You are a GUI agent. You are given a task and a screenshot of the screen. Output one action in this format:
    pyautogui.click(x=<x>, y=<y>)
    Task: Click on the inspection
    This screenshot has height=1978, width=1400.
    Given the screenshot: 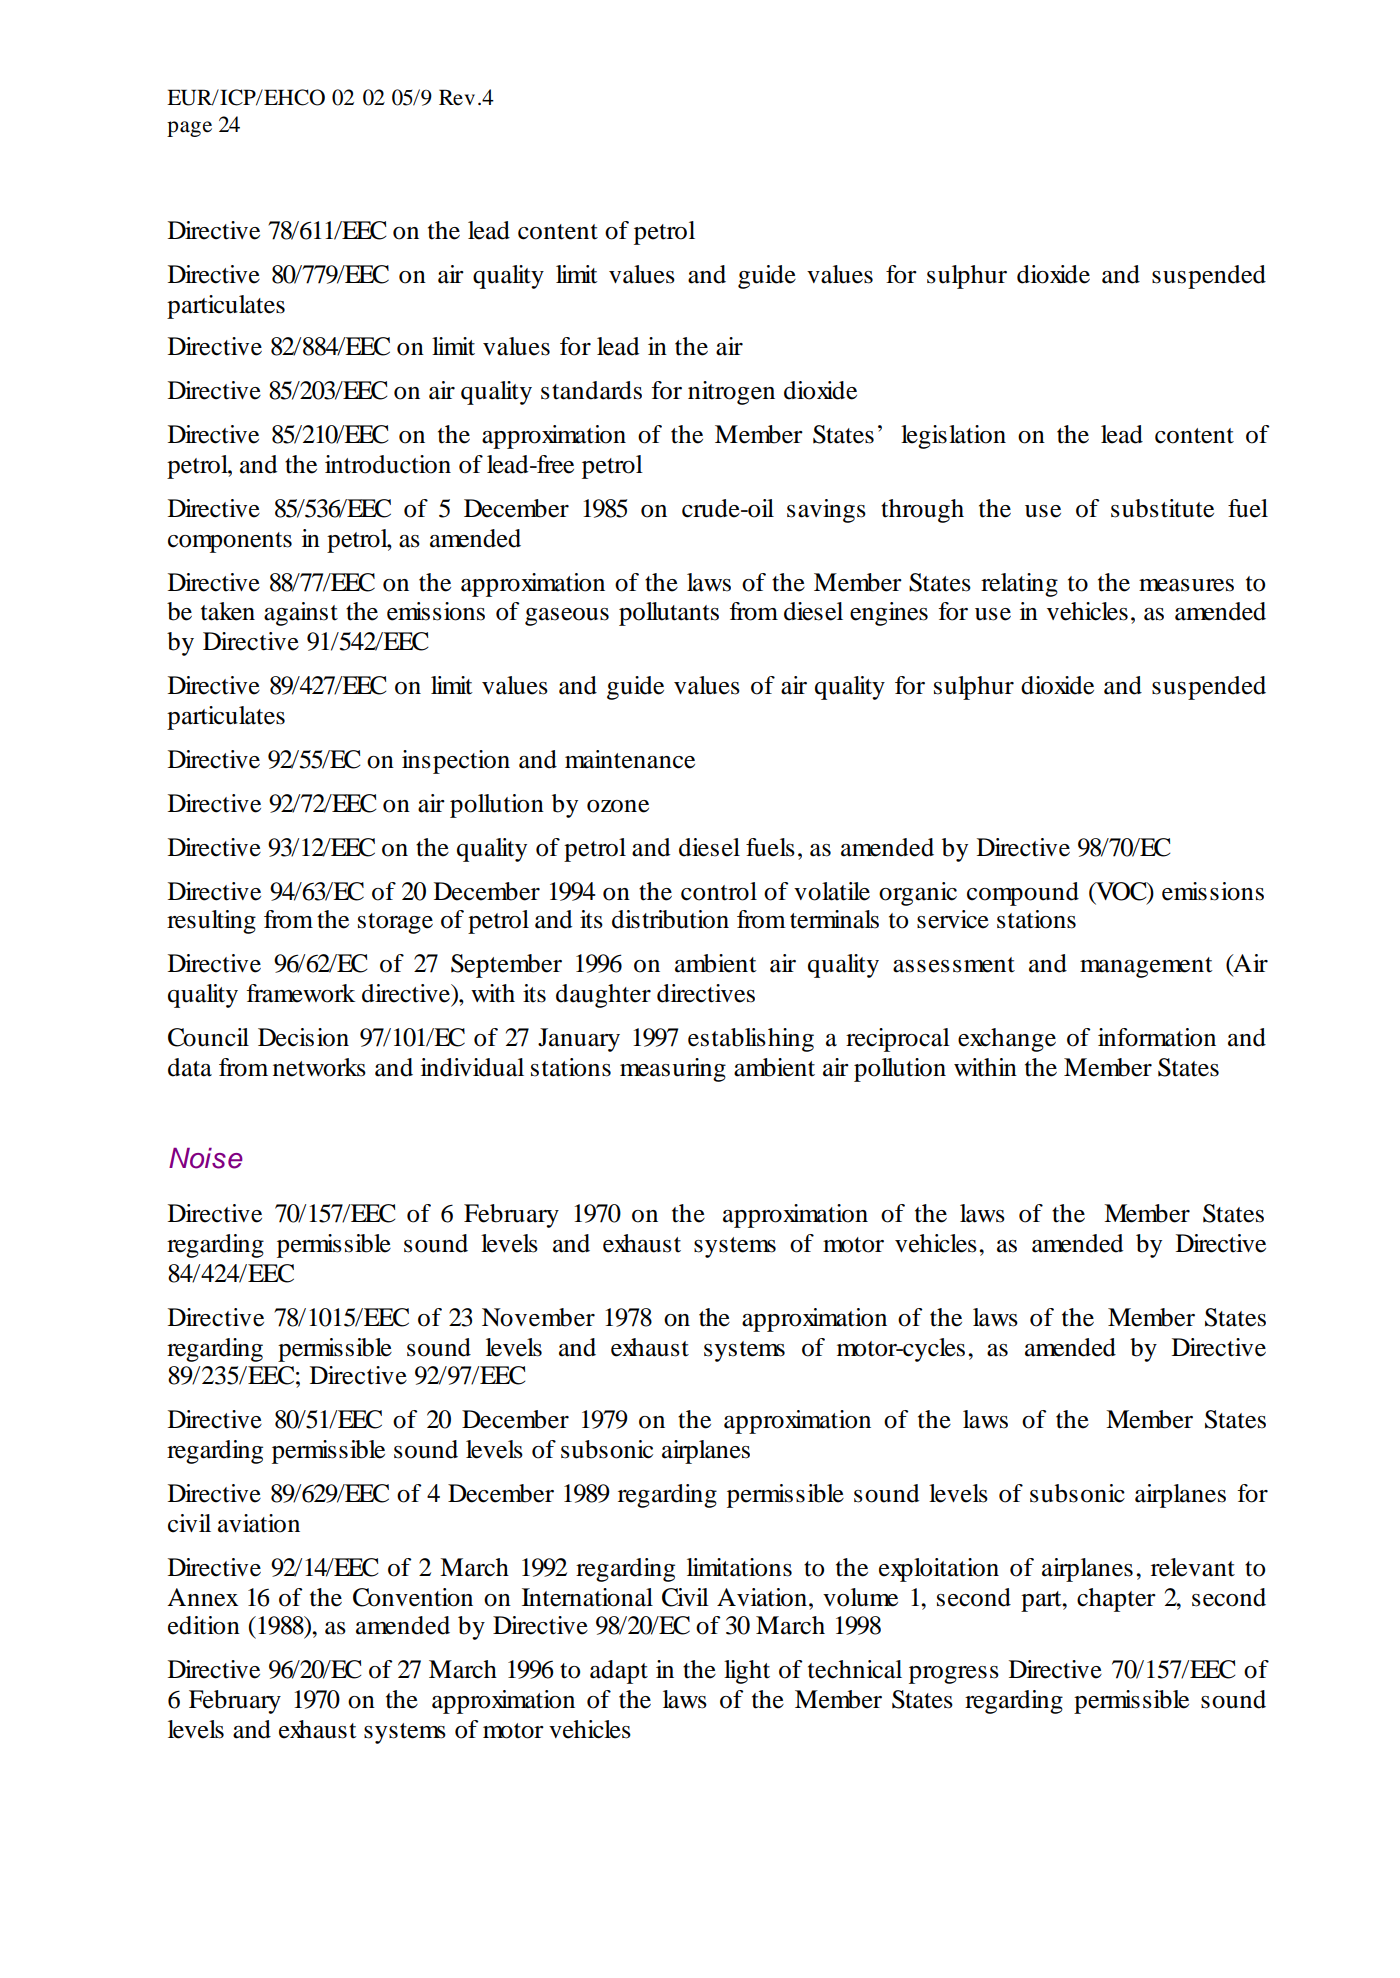 What is the action you would take?
    pyautogui.click(x=456, y=762)
